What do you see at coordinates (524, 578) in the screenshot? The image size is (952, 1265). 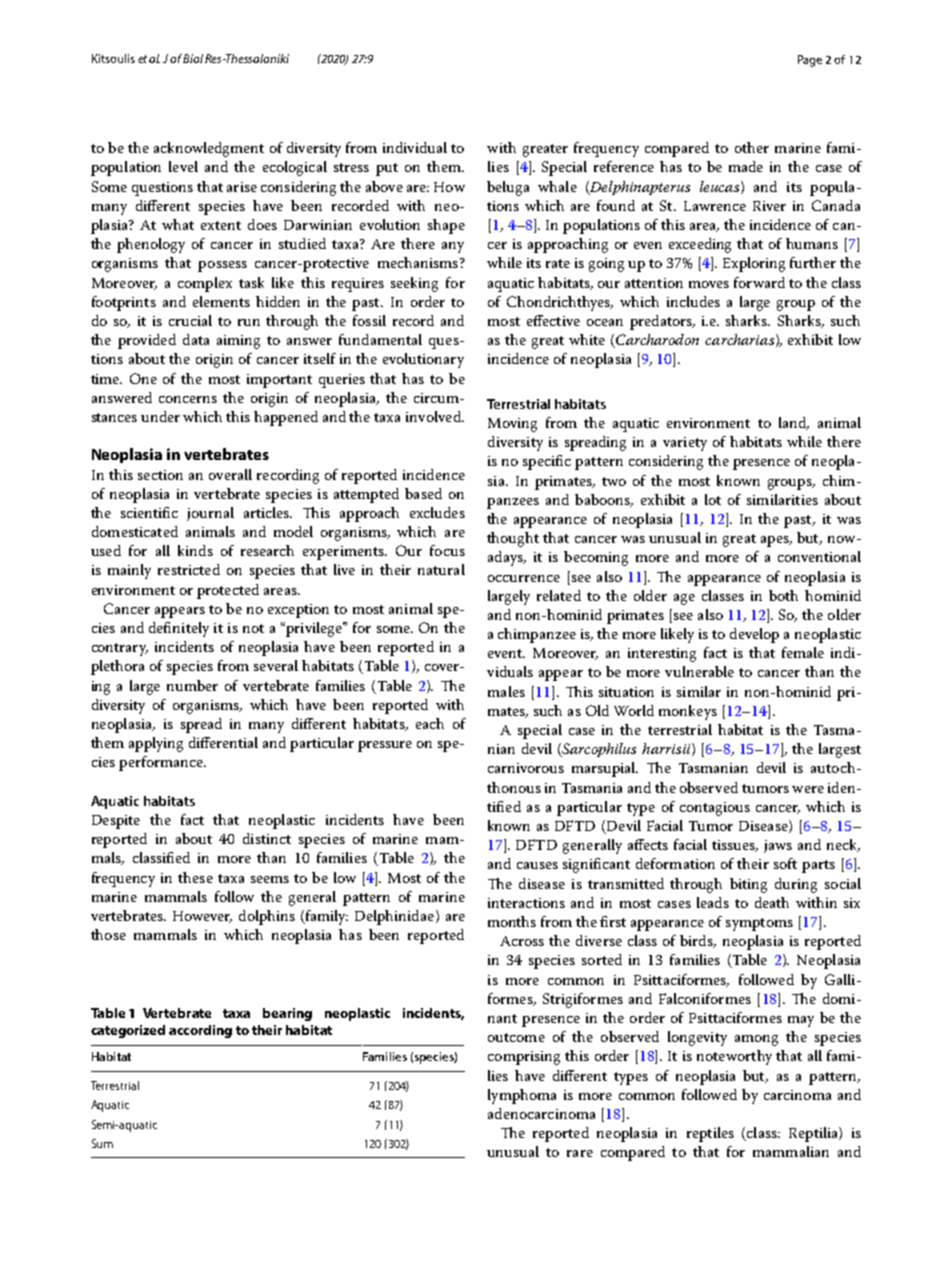 I see `occurrence` at bounding box center [524, 578].
